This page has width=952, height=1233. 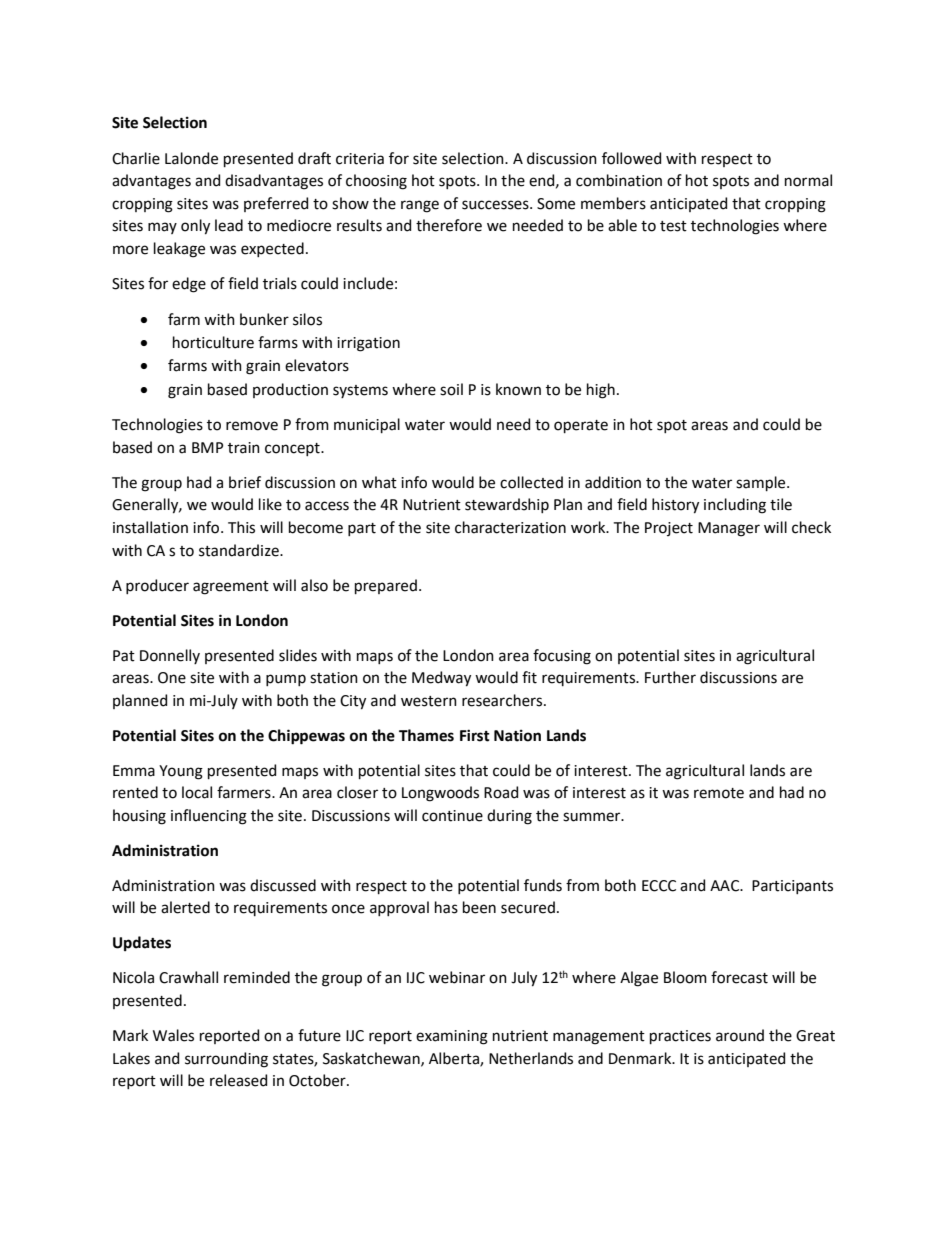 What do you see at coordinates (226, 1060) in the page?
I see `surrounding` at bounding box center [226, 1060].
